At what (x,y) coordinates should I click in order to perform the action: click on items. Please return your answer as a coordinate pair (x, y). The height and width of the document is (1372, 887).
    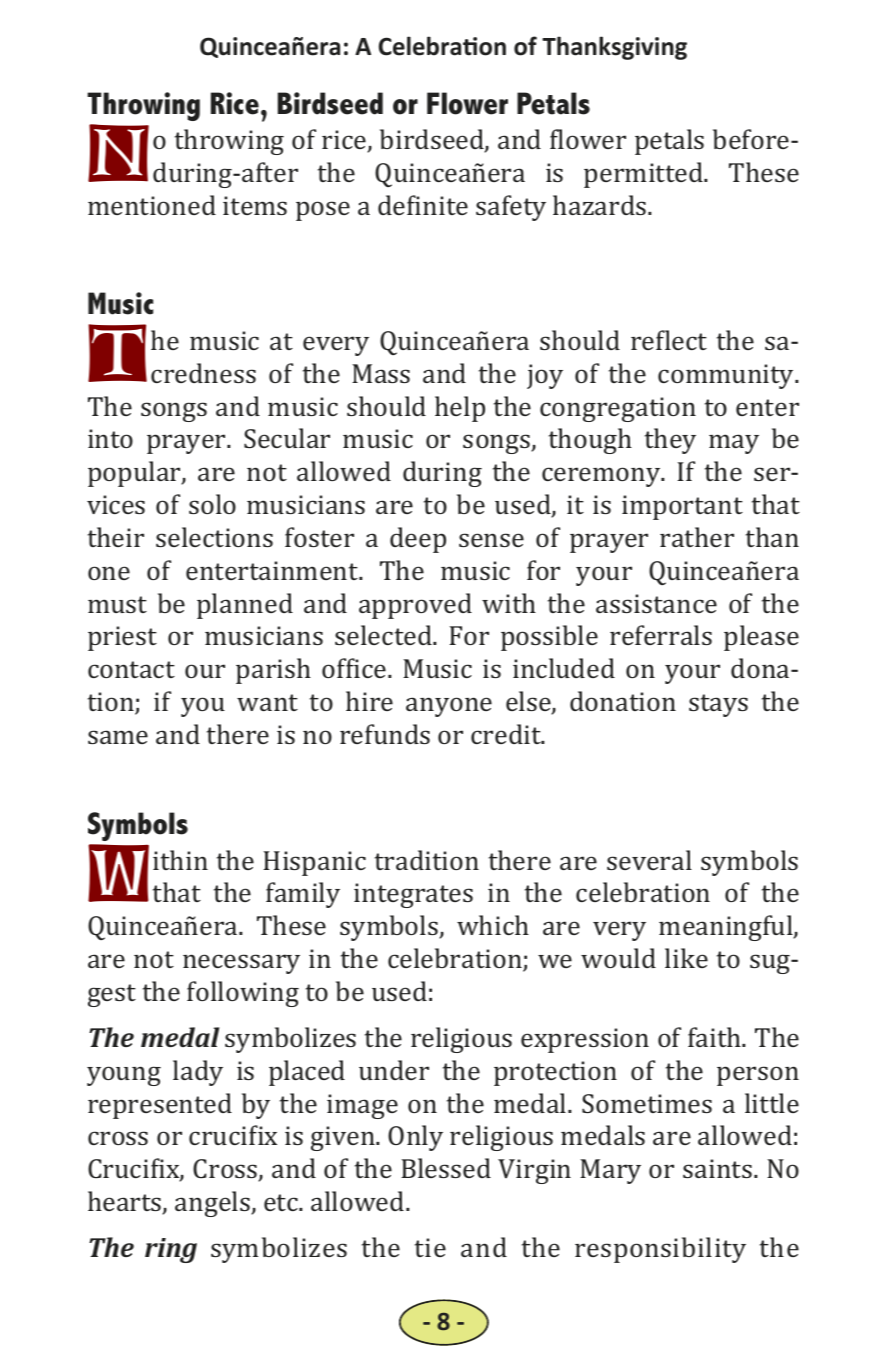
    Looking at the image, I should click on (255, 205).
